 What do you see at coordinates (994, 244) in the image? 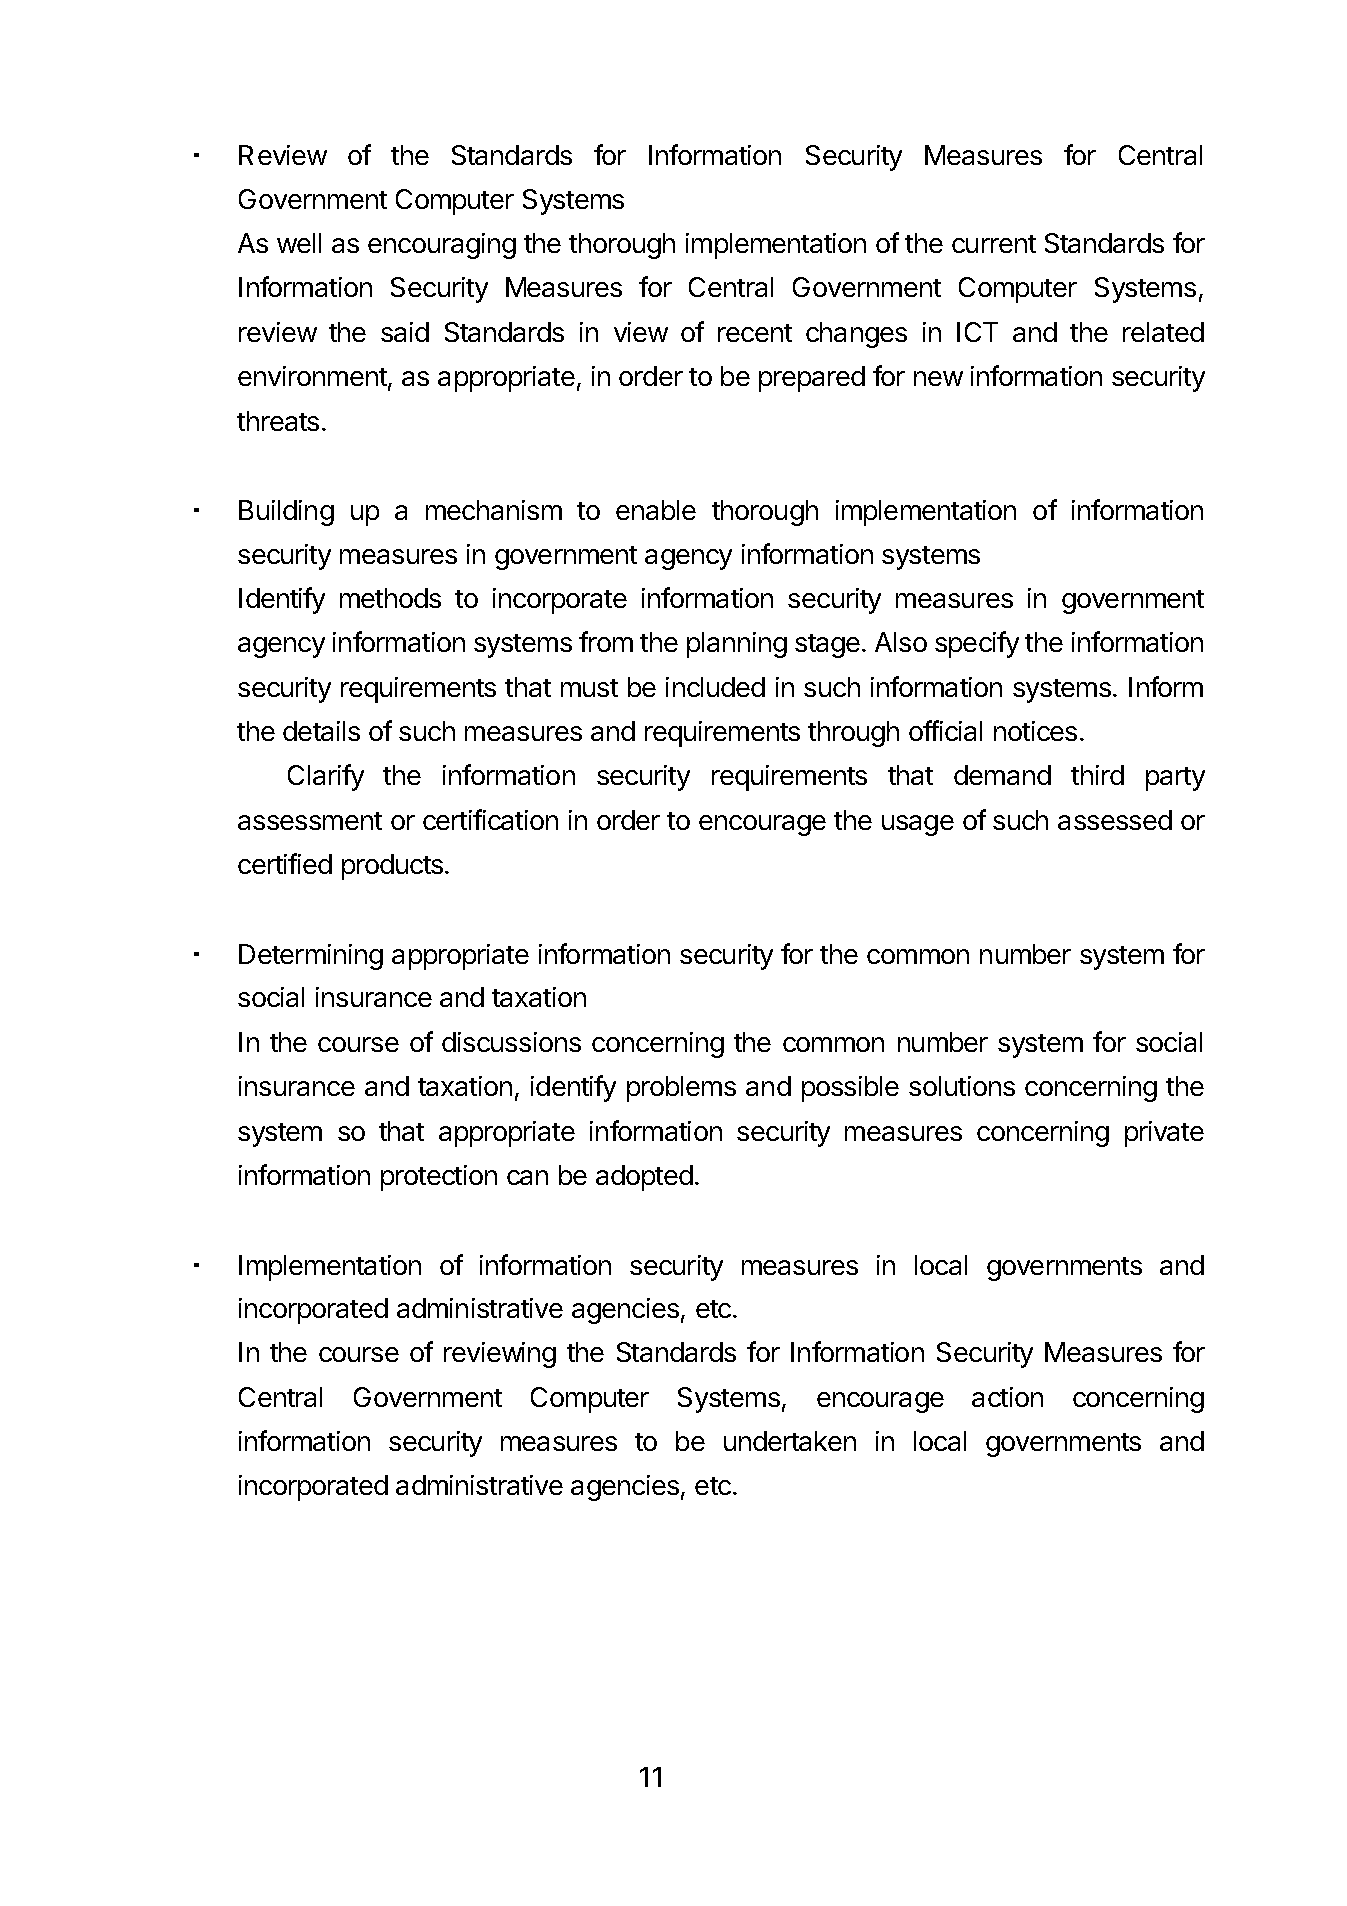
I see `current` at bounding box center [994, 244].
